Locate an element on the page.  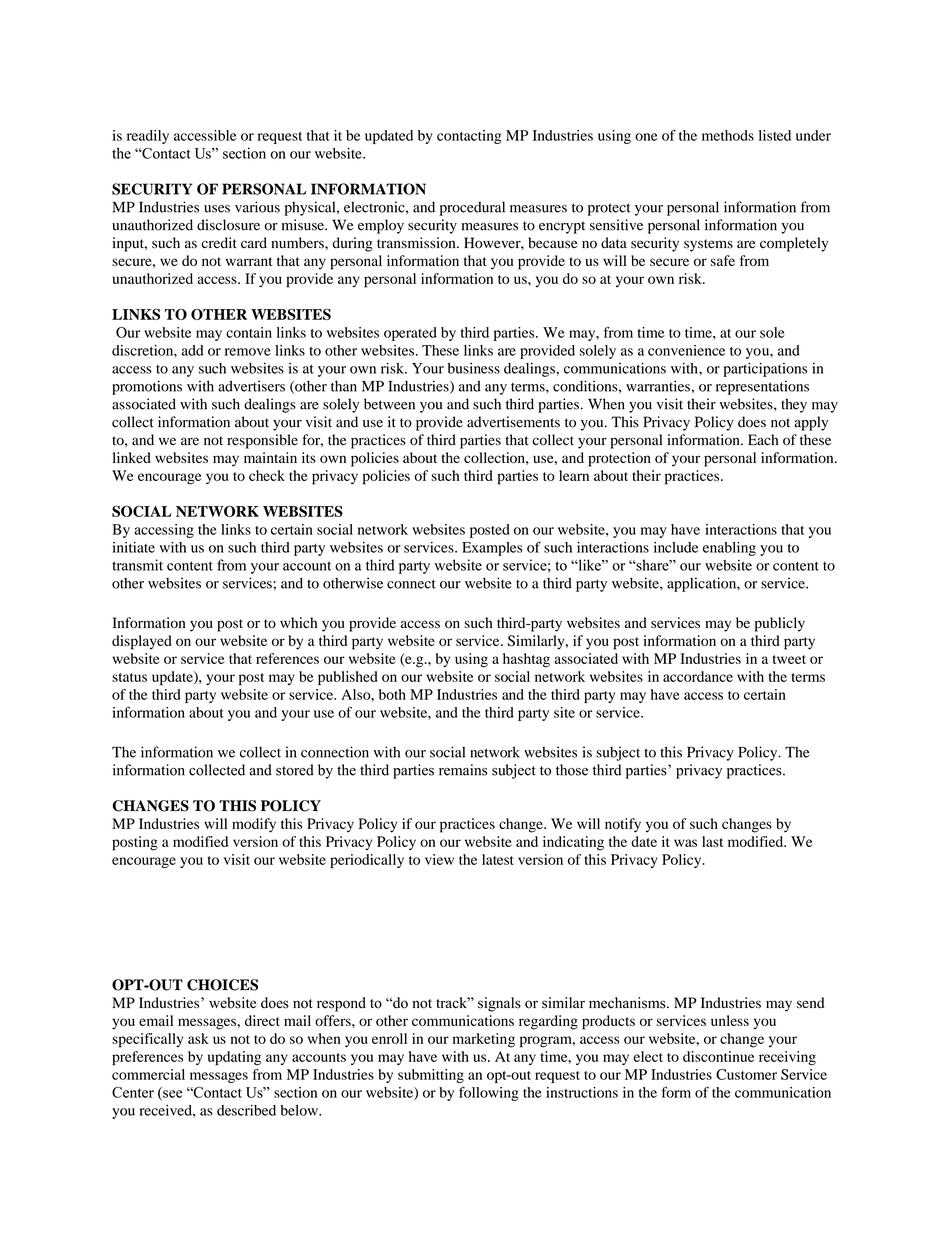
updating is located at coordinates (234, 1058).
